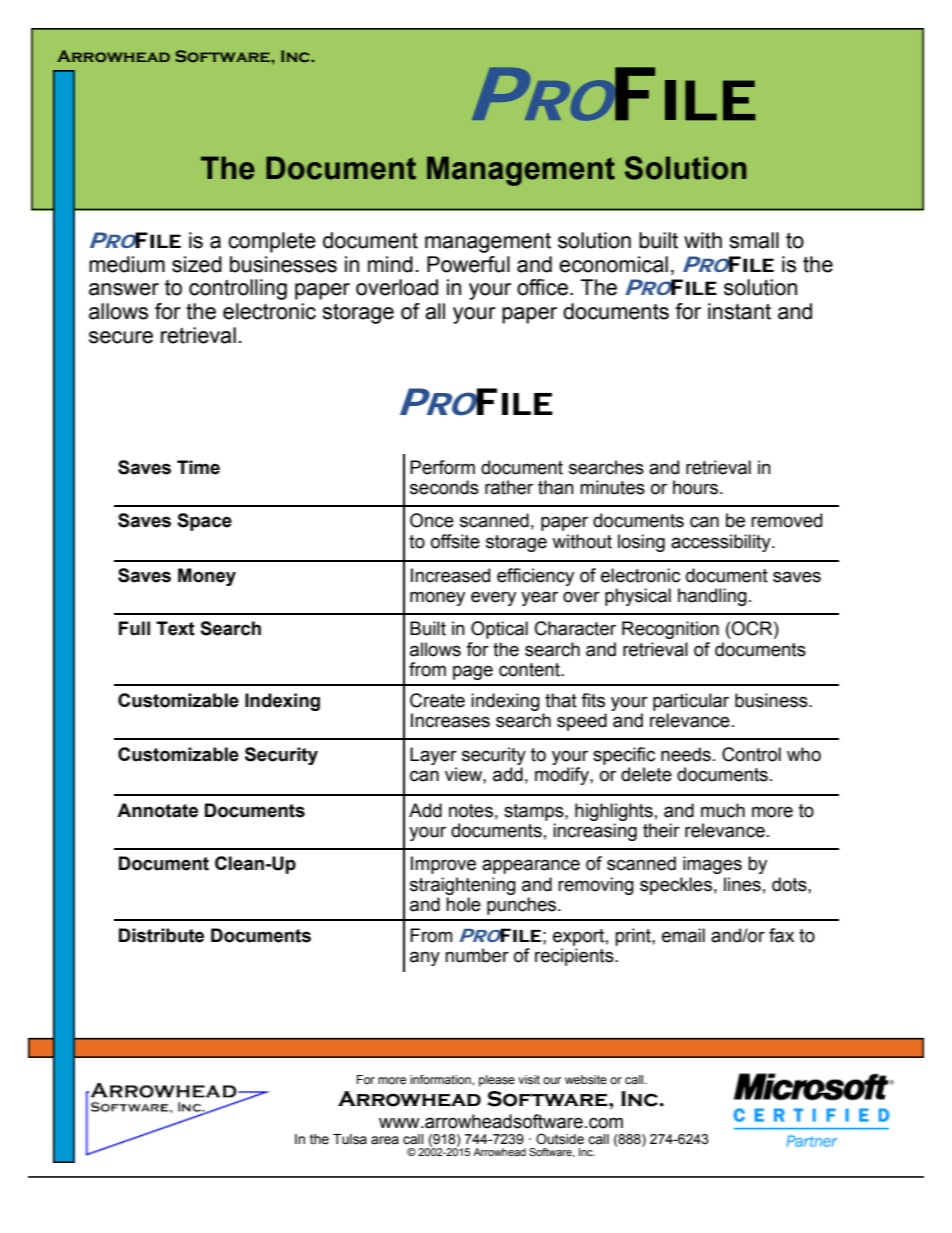  I want to click on hole, so click(463, 904).
